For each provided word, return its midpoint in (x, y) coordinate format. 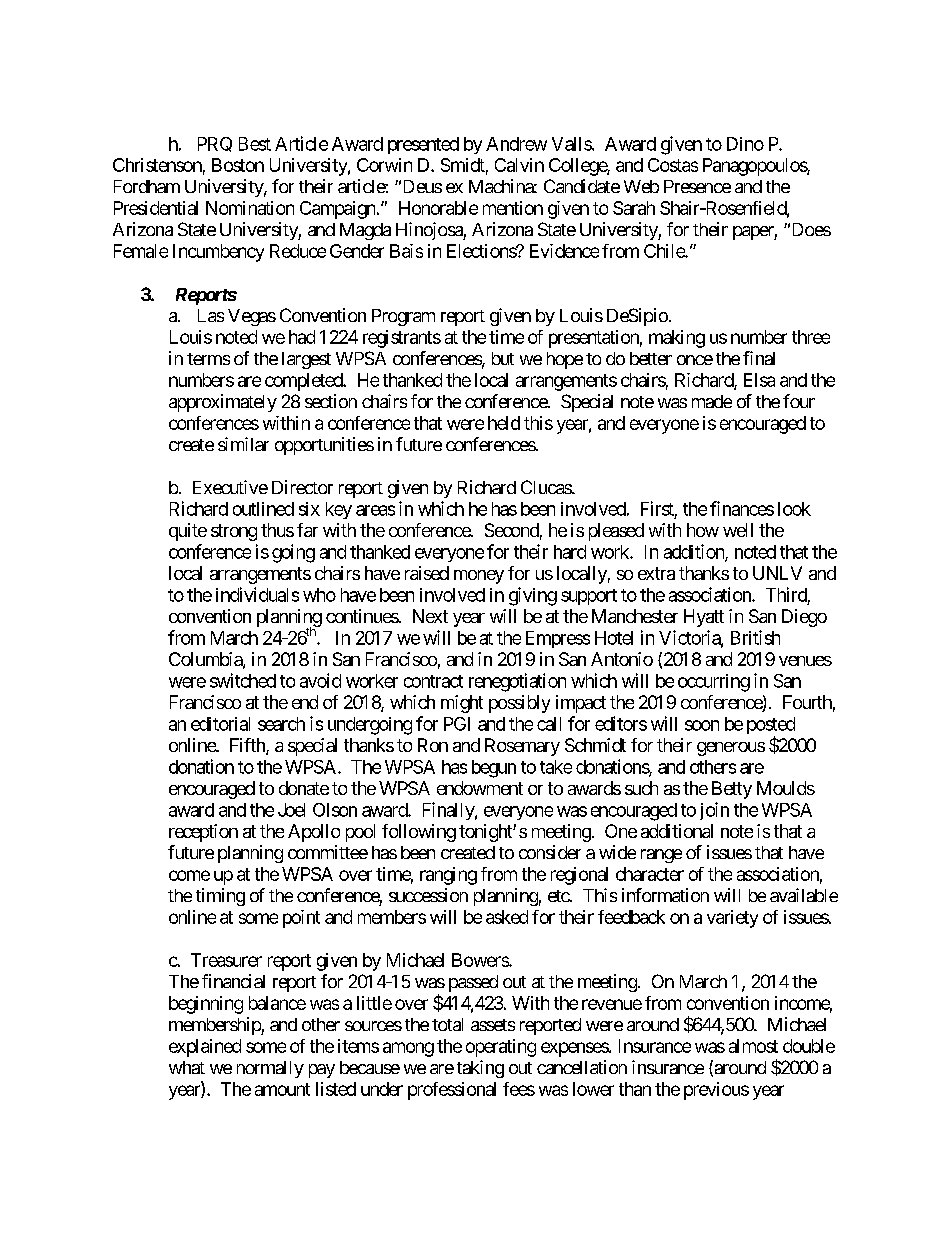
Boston (238, 165)
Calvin (519, 165)
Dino (745, 144)
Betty (732, 790)
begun (494, 769)
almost (753, 1046)
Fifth (248, 746)
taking (480, 1069)
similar (243, 444)
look (794, 509)
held (504, 423)
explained (205, 1048)
